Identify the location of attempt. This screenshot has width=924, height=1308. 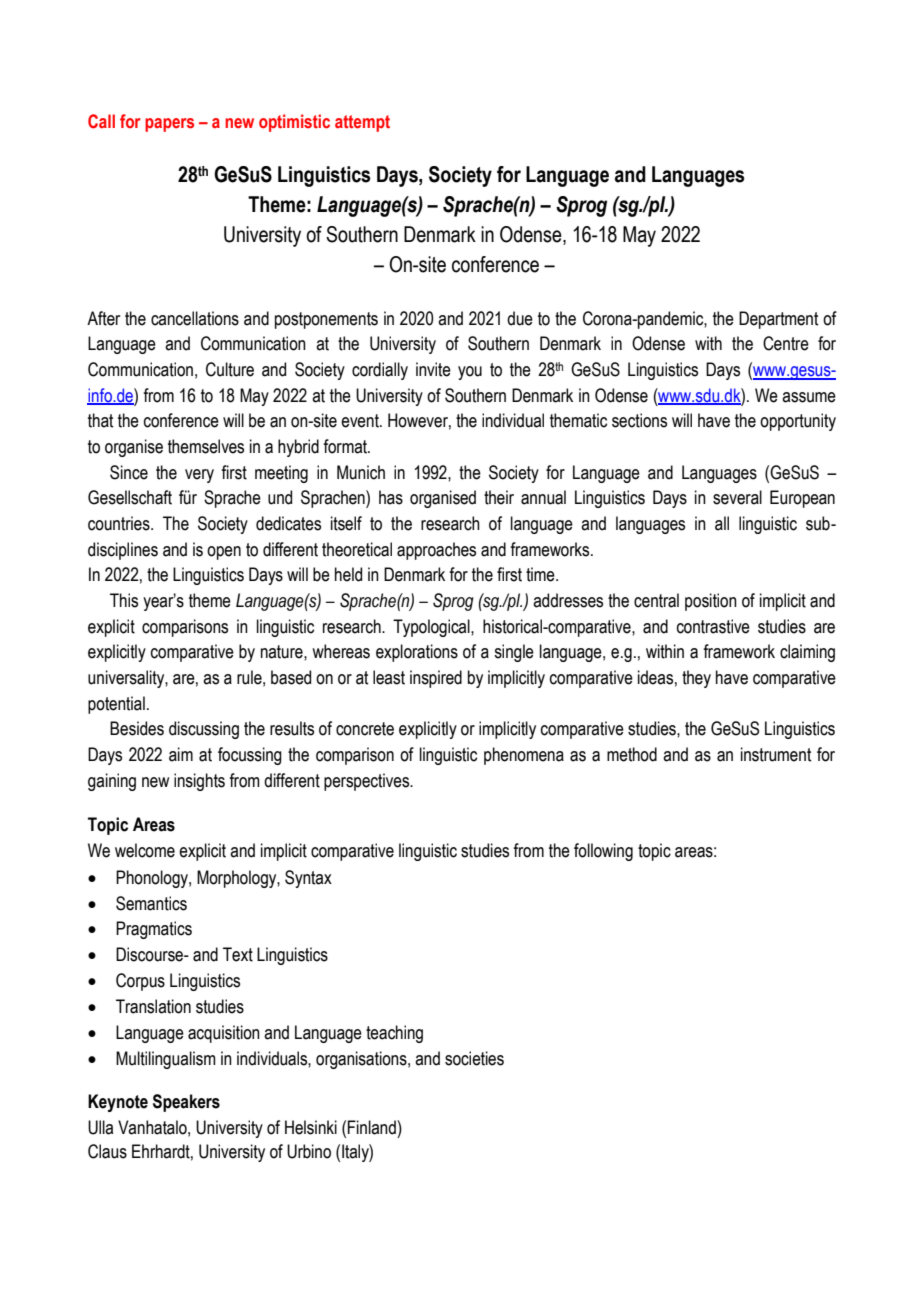
(362, 123).
